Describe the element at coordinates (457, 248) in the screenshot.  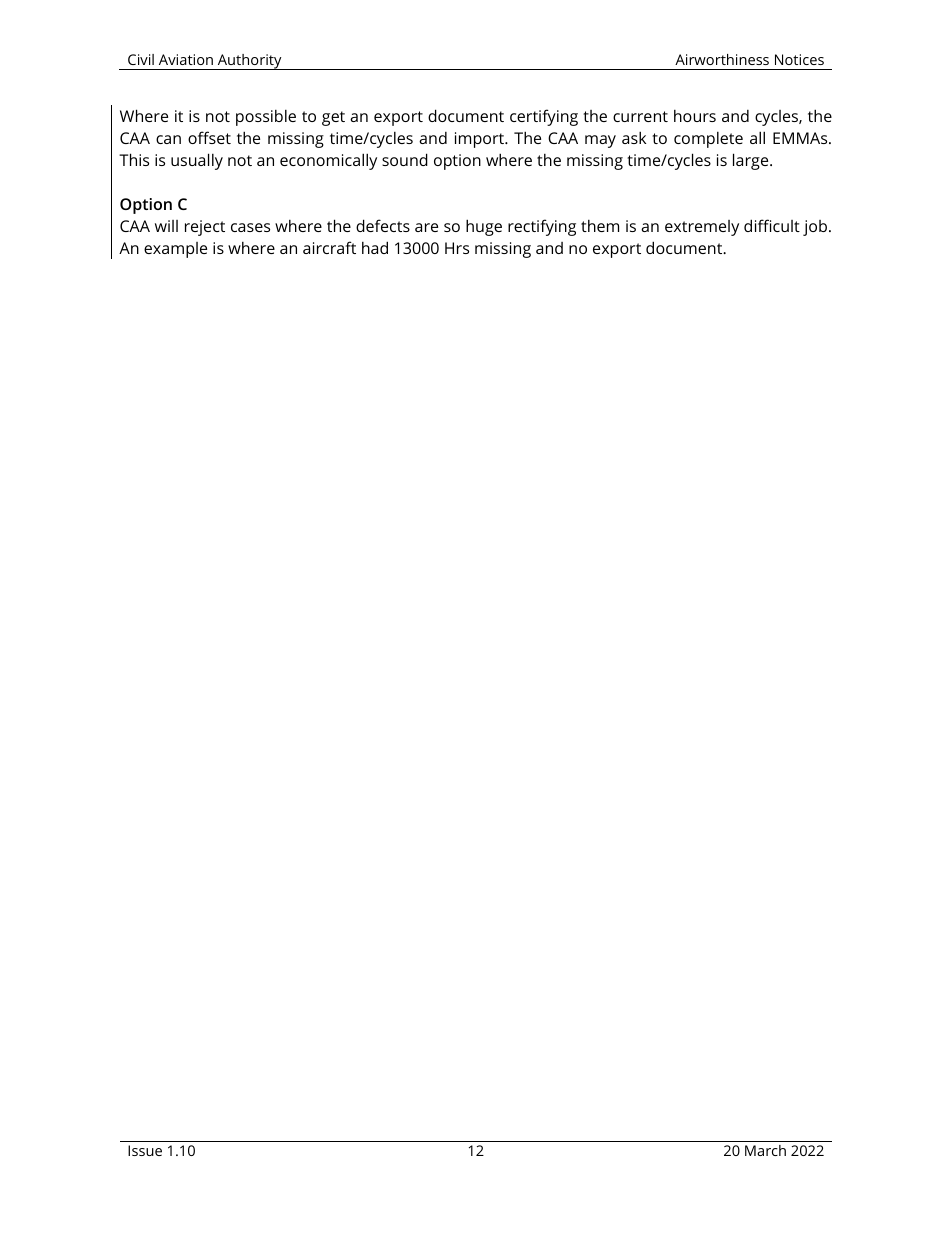
I see `Hrs` at that location.
